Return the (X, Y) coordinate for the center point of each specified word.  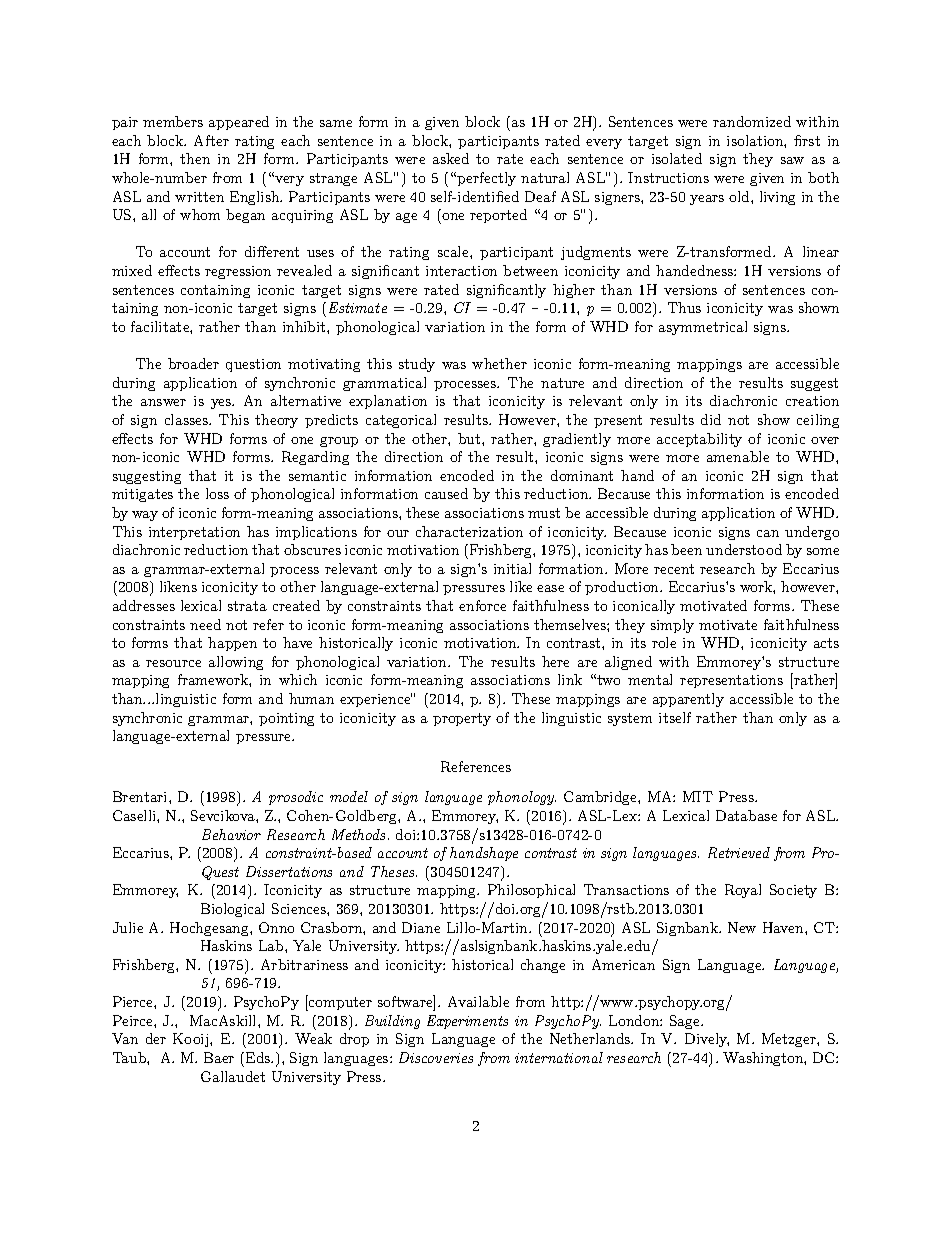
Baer (219, 1057)
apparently (688, 700)
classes (187, 419)
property (462, 719)
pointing (286, 719)
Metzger (790, 1040)
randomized (752, 121)
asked (451, 158)
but (470, 438)
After (211, 140)
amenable (738, 456)
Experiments (467, 1022)
